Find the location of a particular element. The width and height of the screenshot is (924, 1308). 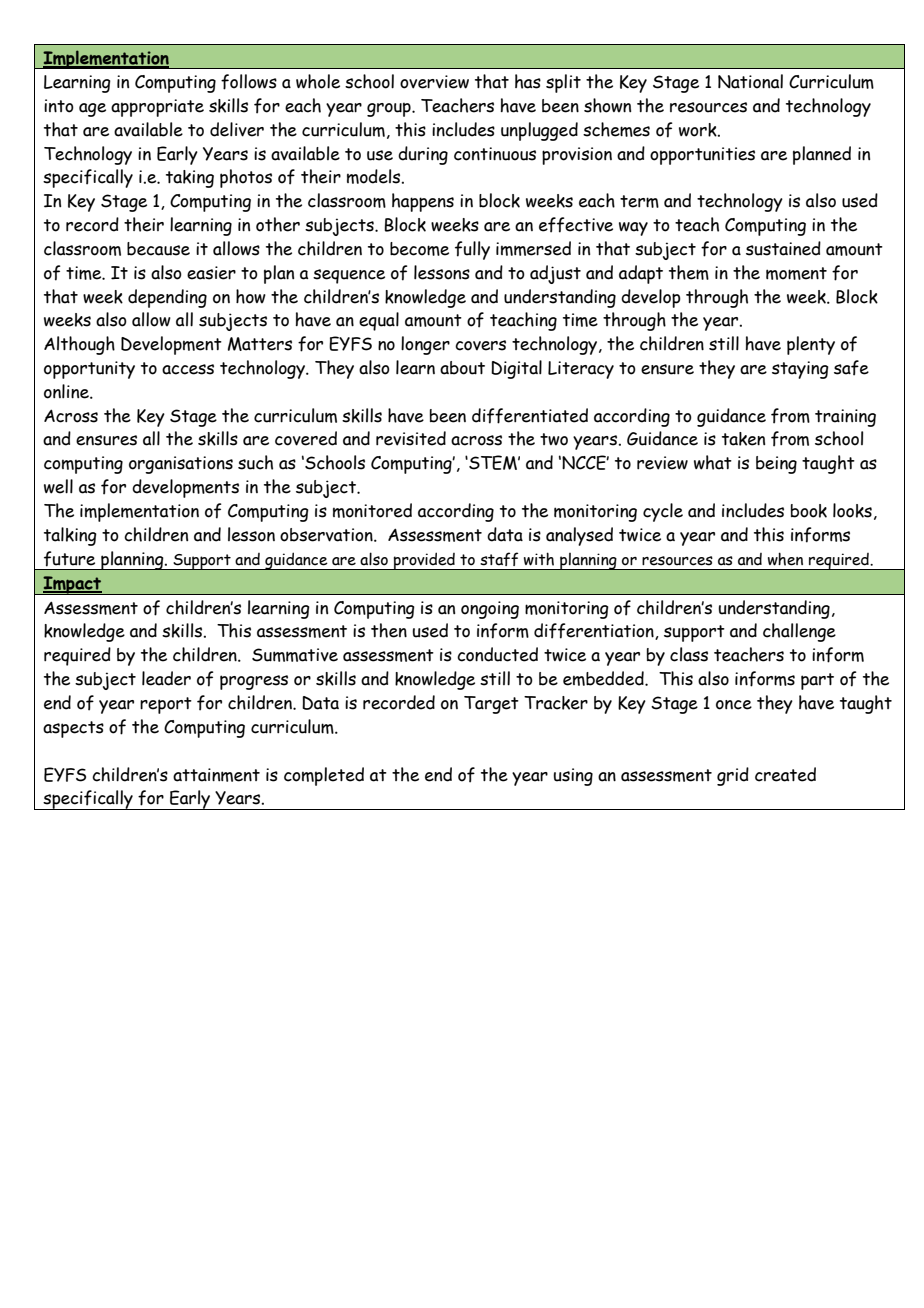

fully is located at coordinates (472, 250).
